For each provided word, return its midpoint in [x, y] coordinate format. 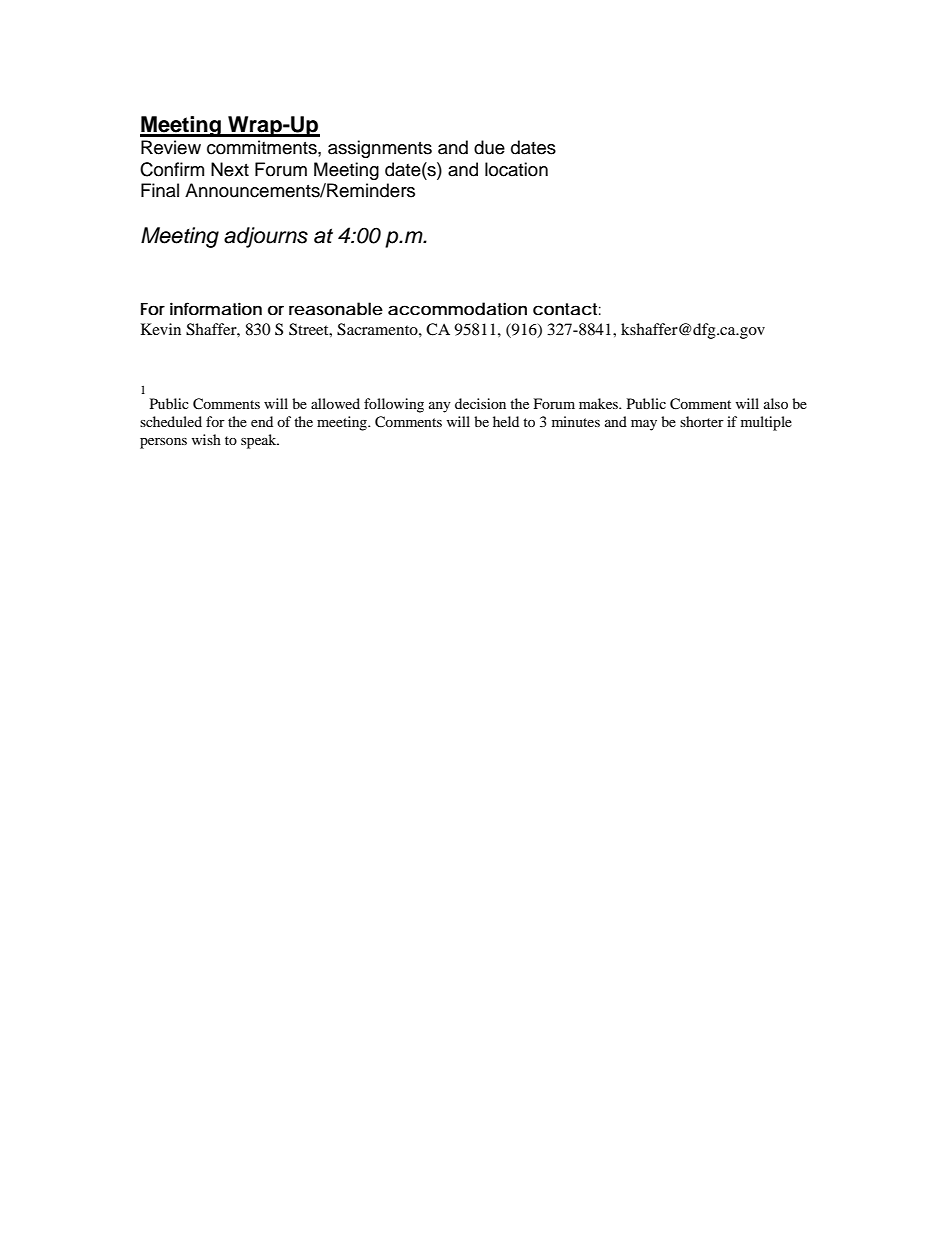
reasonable [336, 308]
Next [230, 169]
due [489, 147]
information [216, 308]
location [516, 169]
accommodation [457, 308]
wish [206, 439]
